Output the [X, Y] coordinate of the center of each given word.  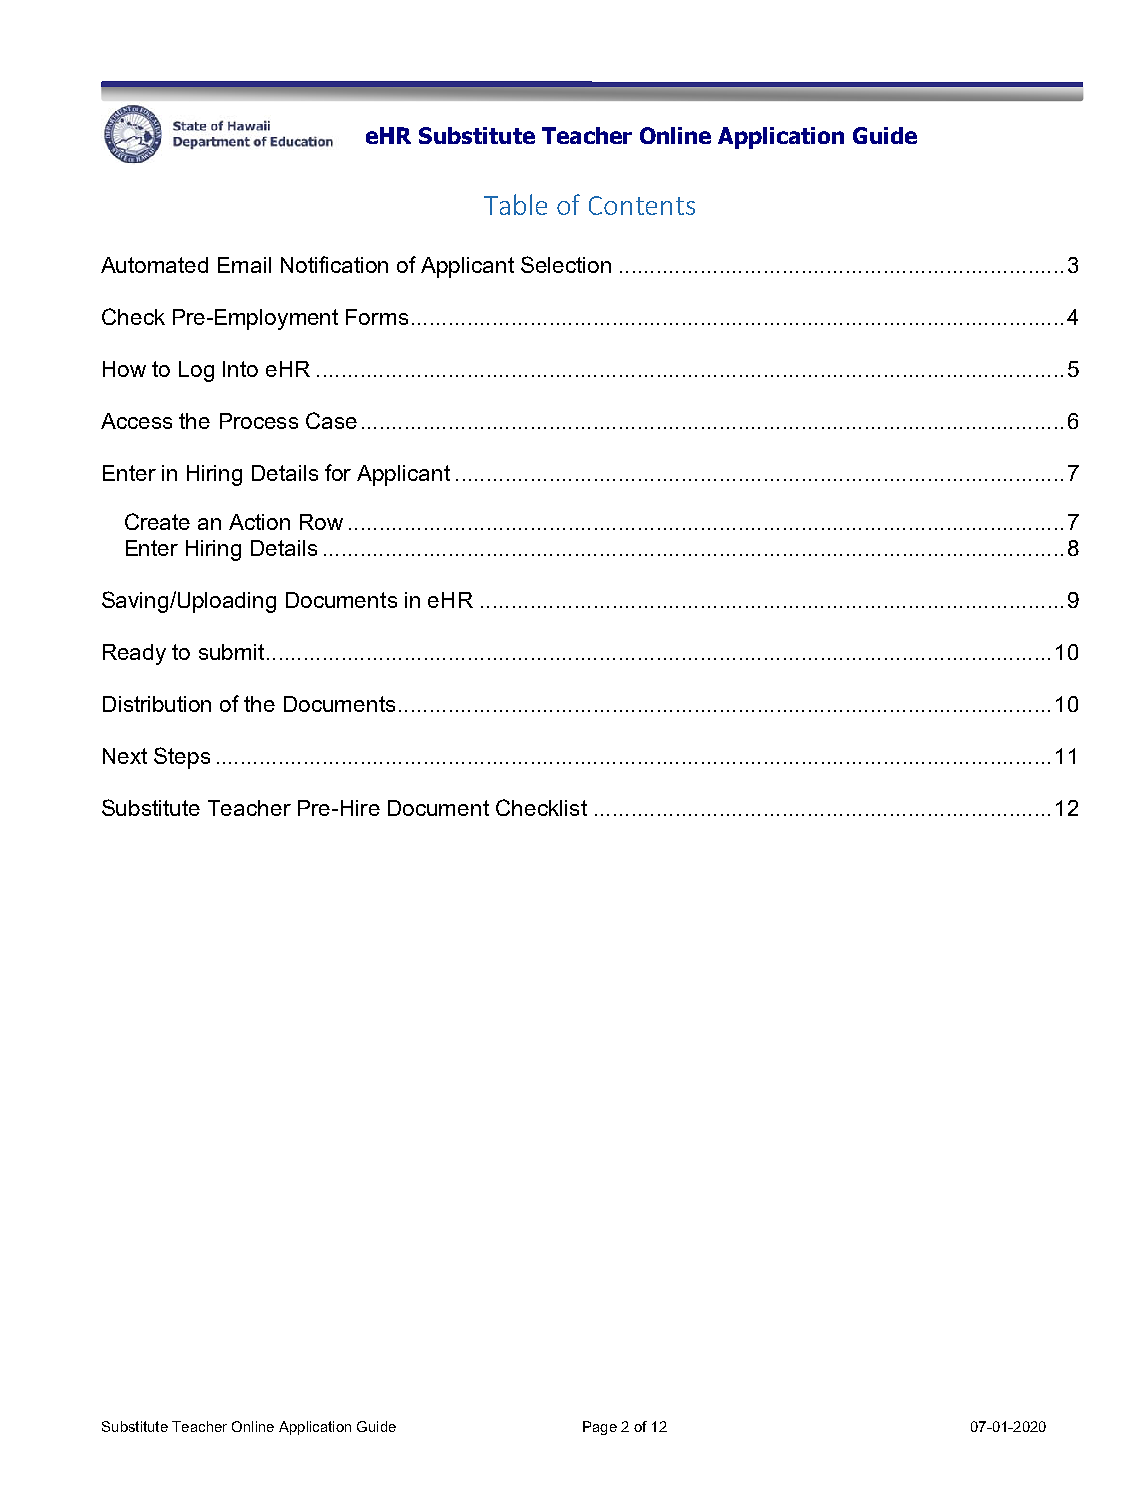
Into [240, 369]
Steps [182, 758]
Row [321, 522]
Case [331, 420]
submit [231, 652]
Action [259, 522]
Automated [154, 265]
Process [259, 421]
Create [157, 521]
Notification [334, 264]
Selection [566, 264]
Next [125, 756]
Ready [134, 654]
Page [600, 1428]
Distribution [157, 704]
